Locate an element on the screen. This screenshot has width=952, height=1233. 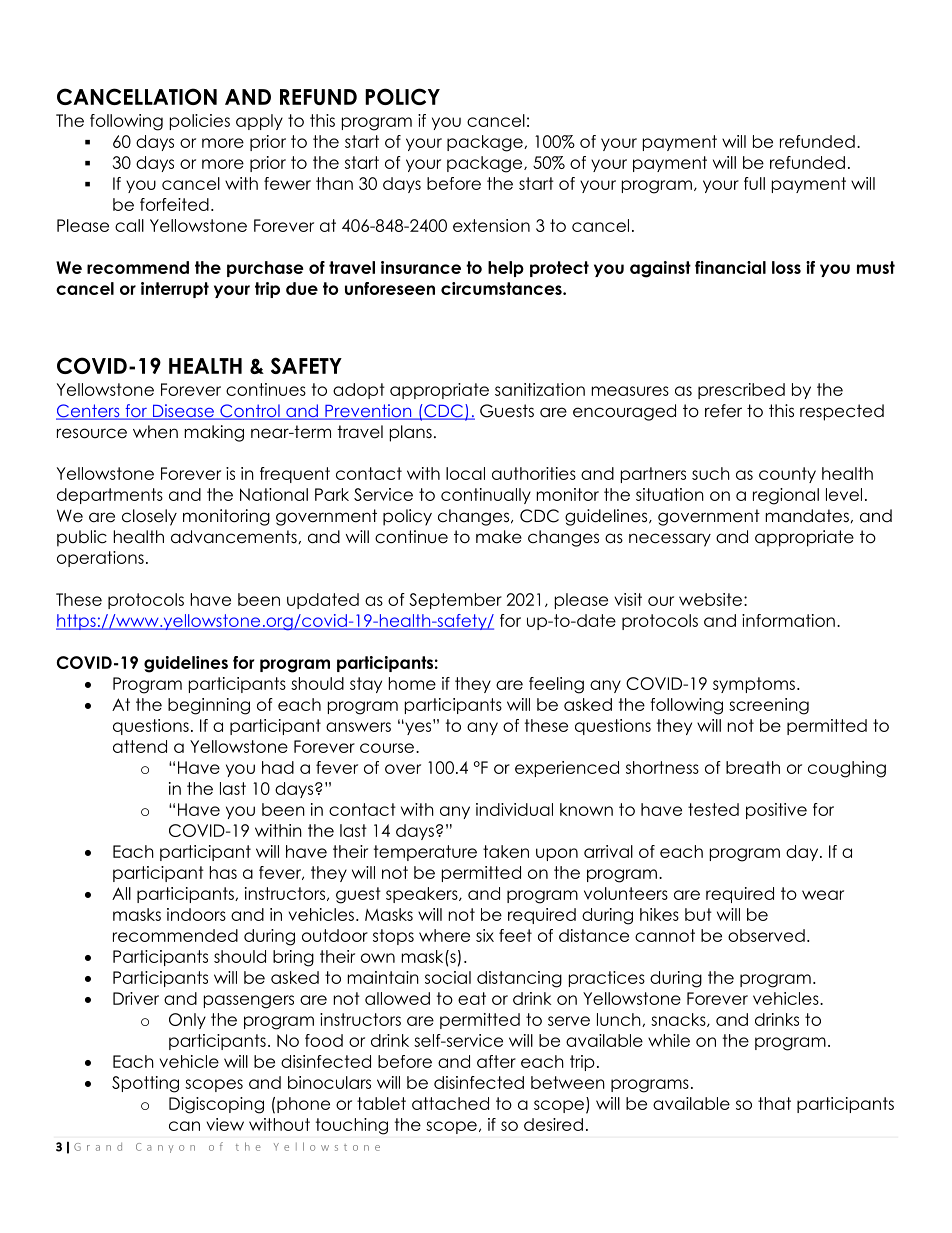
wear is located at coordinates (823, 895).
